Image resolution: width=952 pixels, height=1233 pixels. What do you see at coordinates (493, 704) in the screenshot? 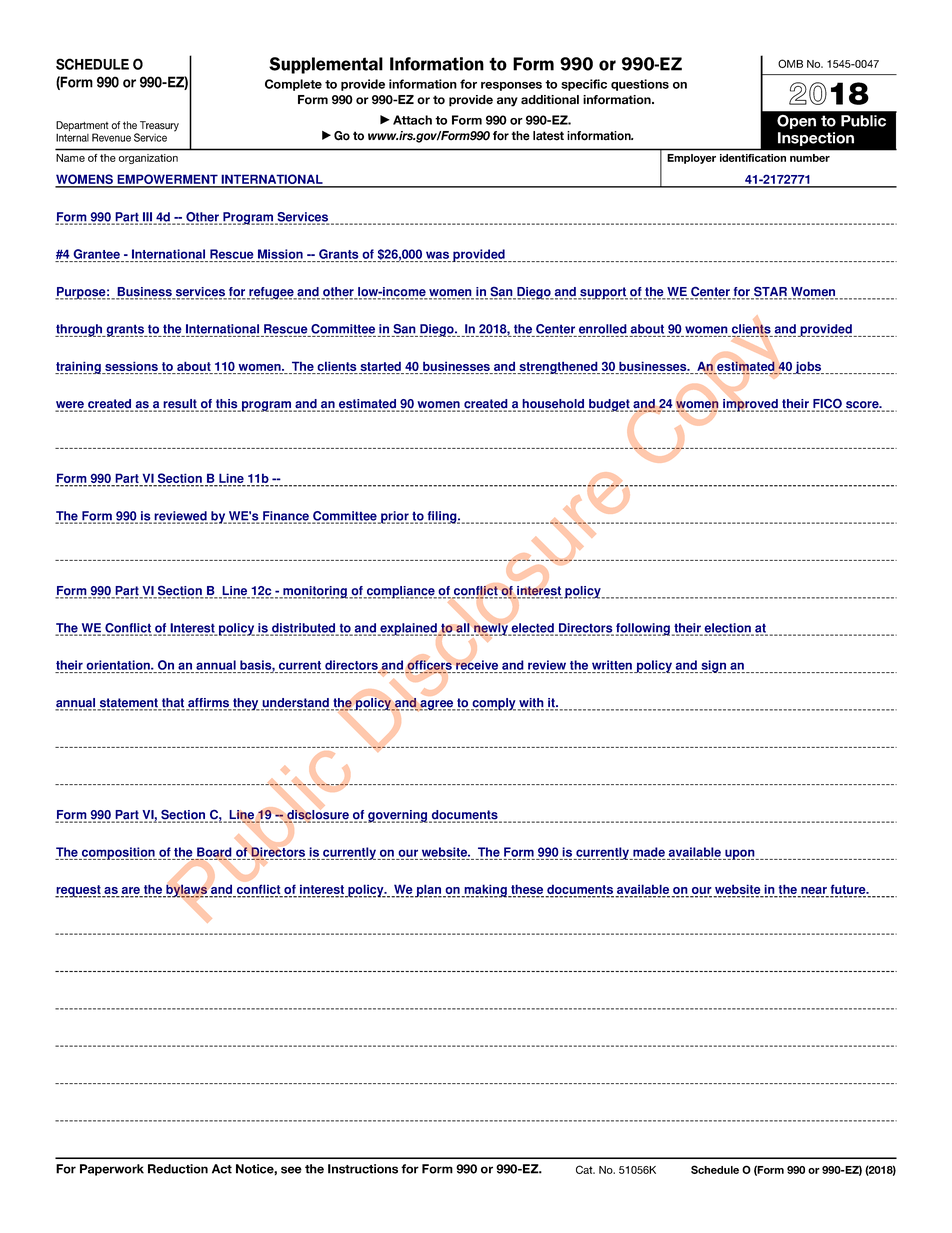
I see `comply` at bounding box center [493, 704].
